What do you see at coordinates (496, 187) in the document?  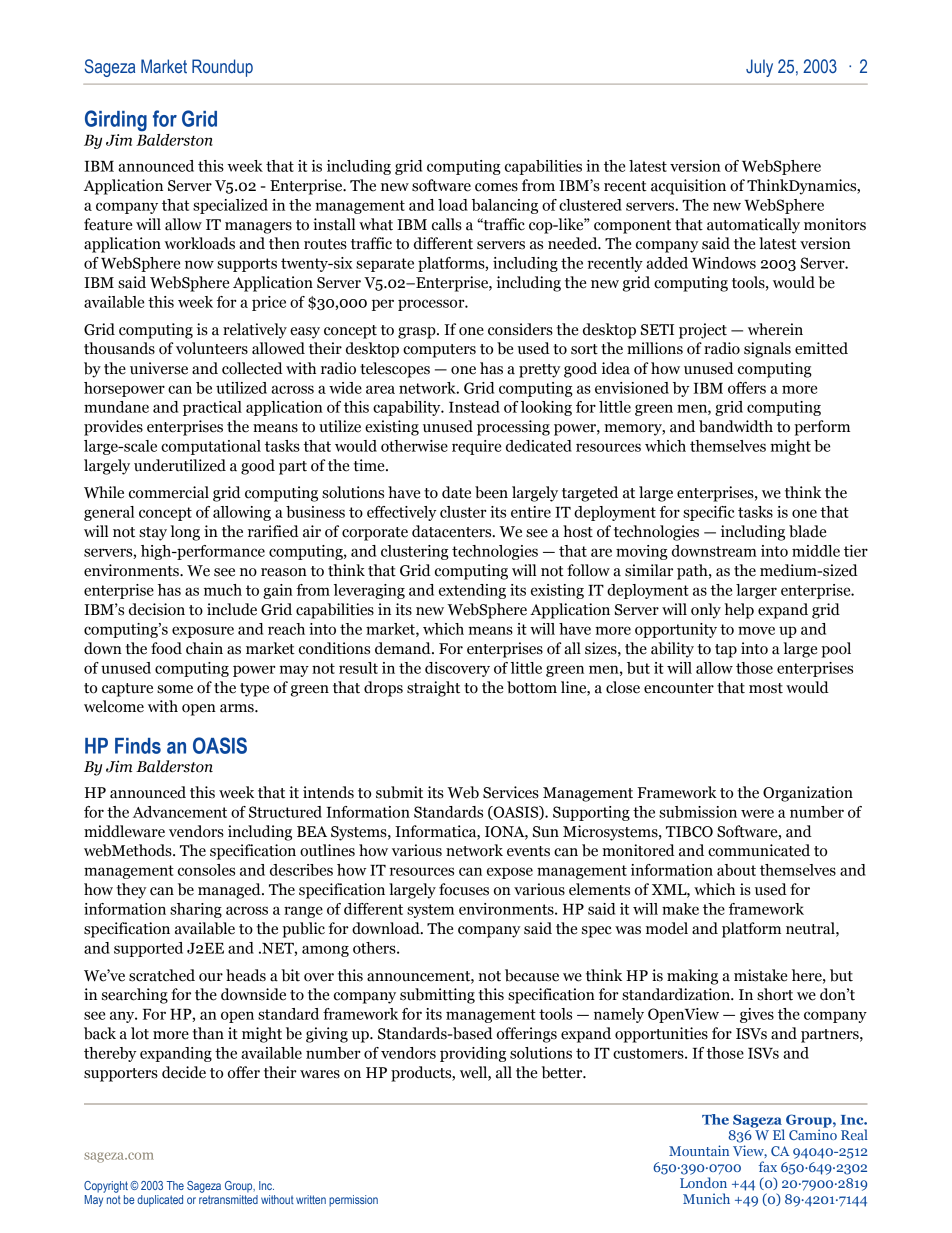 I see `comes` at bounding box center [496, 187].
